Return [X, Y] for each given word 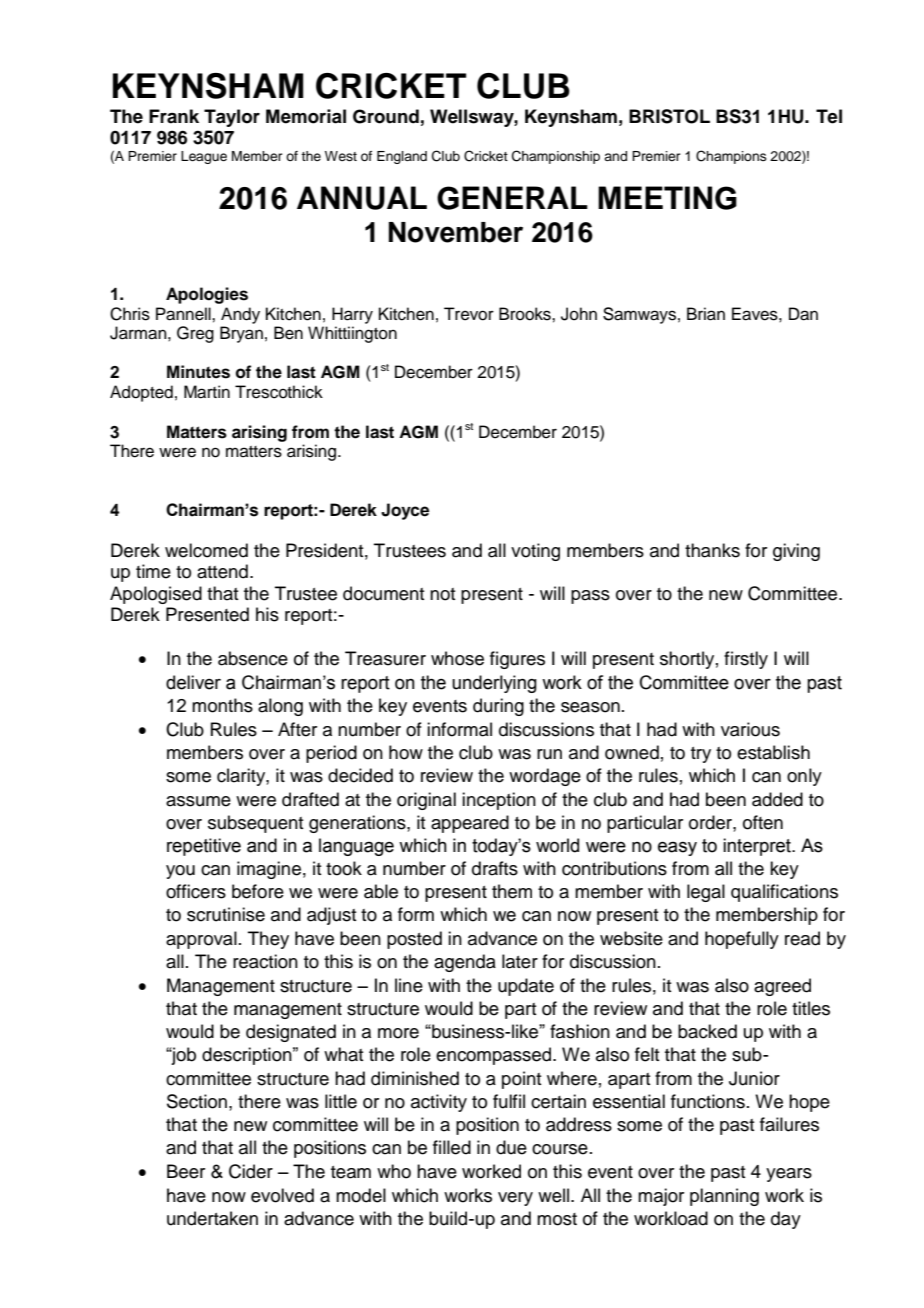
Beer [186, 1171]
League [204, 157]
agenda [465, 963]
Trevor [469, 314]
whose [457, 658]
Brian [706, 314]
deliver [193, 682]
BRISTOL [669, 116]
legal [706, 893]
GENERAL [512, 198]
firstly [746, 660]
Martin [207, 392]
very [515, 1199]
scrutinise [226, 914]
